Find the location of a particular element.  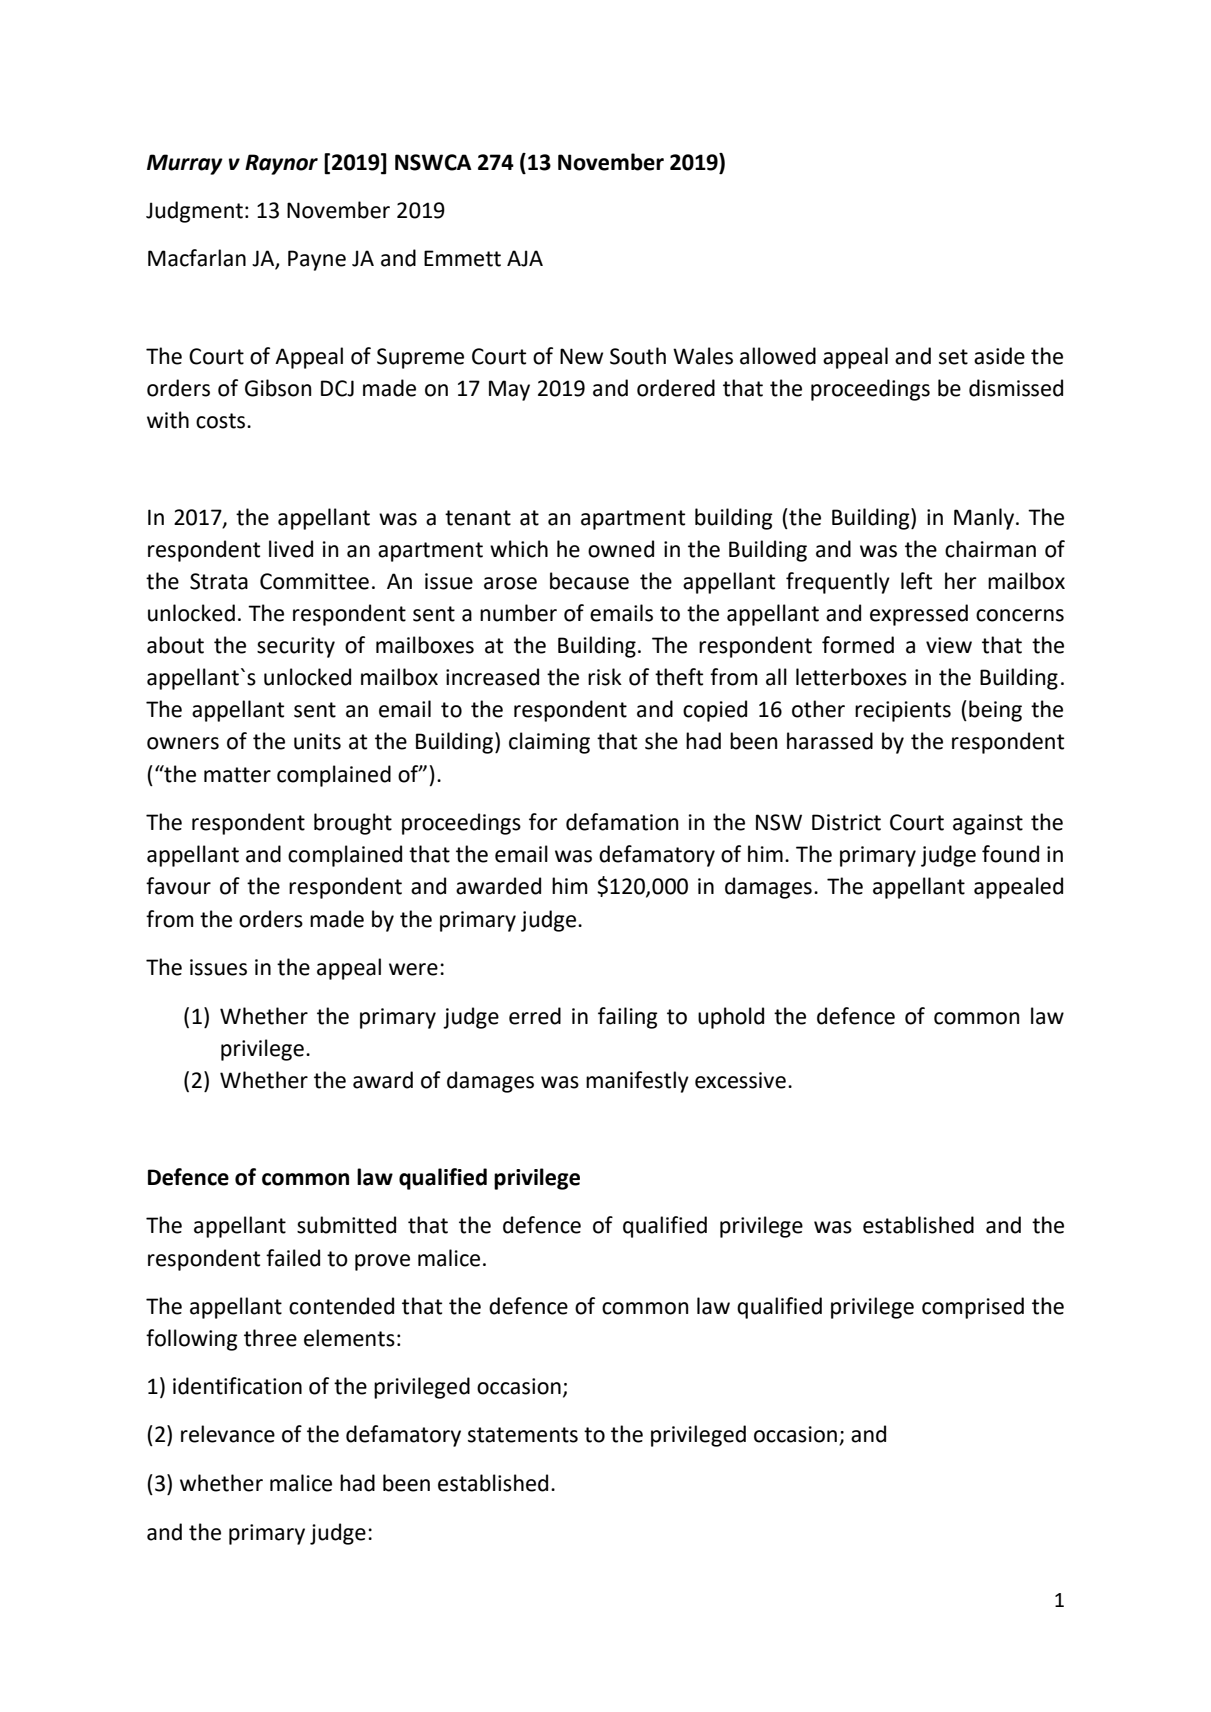

identification is located at coordinates (237, 1386).
